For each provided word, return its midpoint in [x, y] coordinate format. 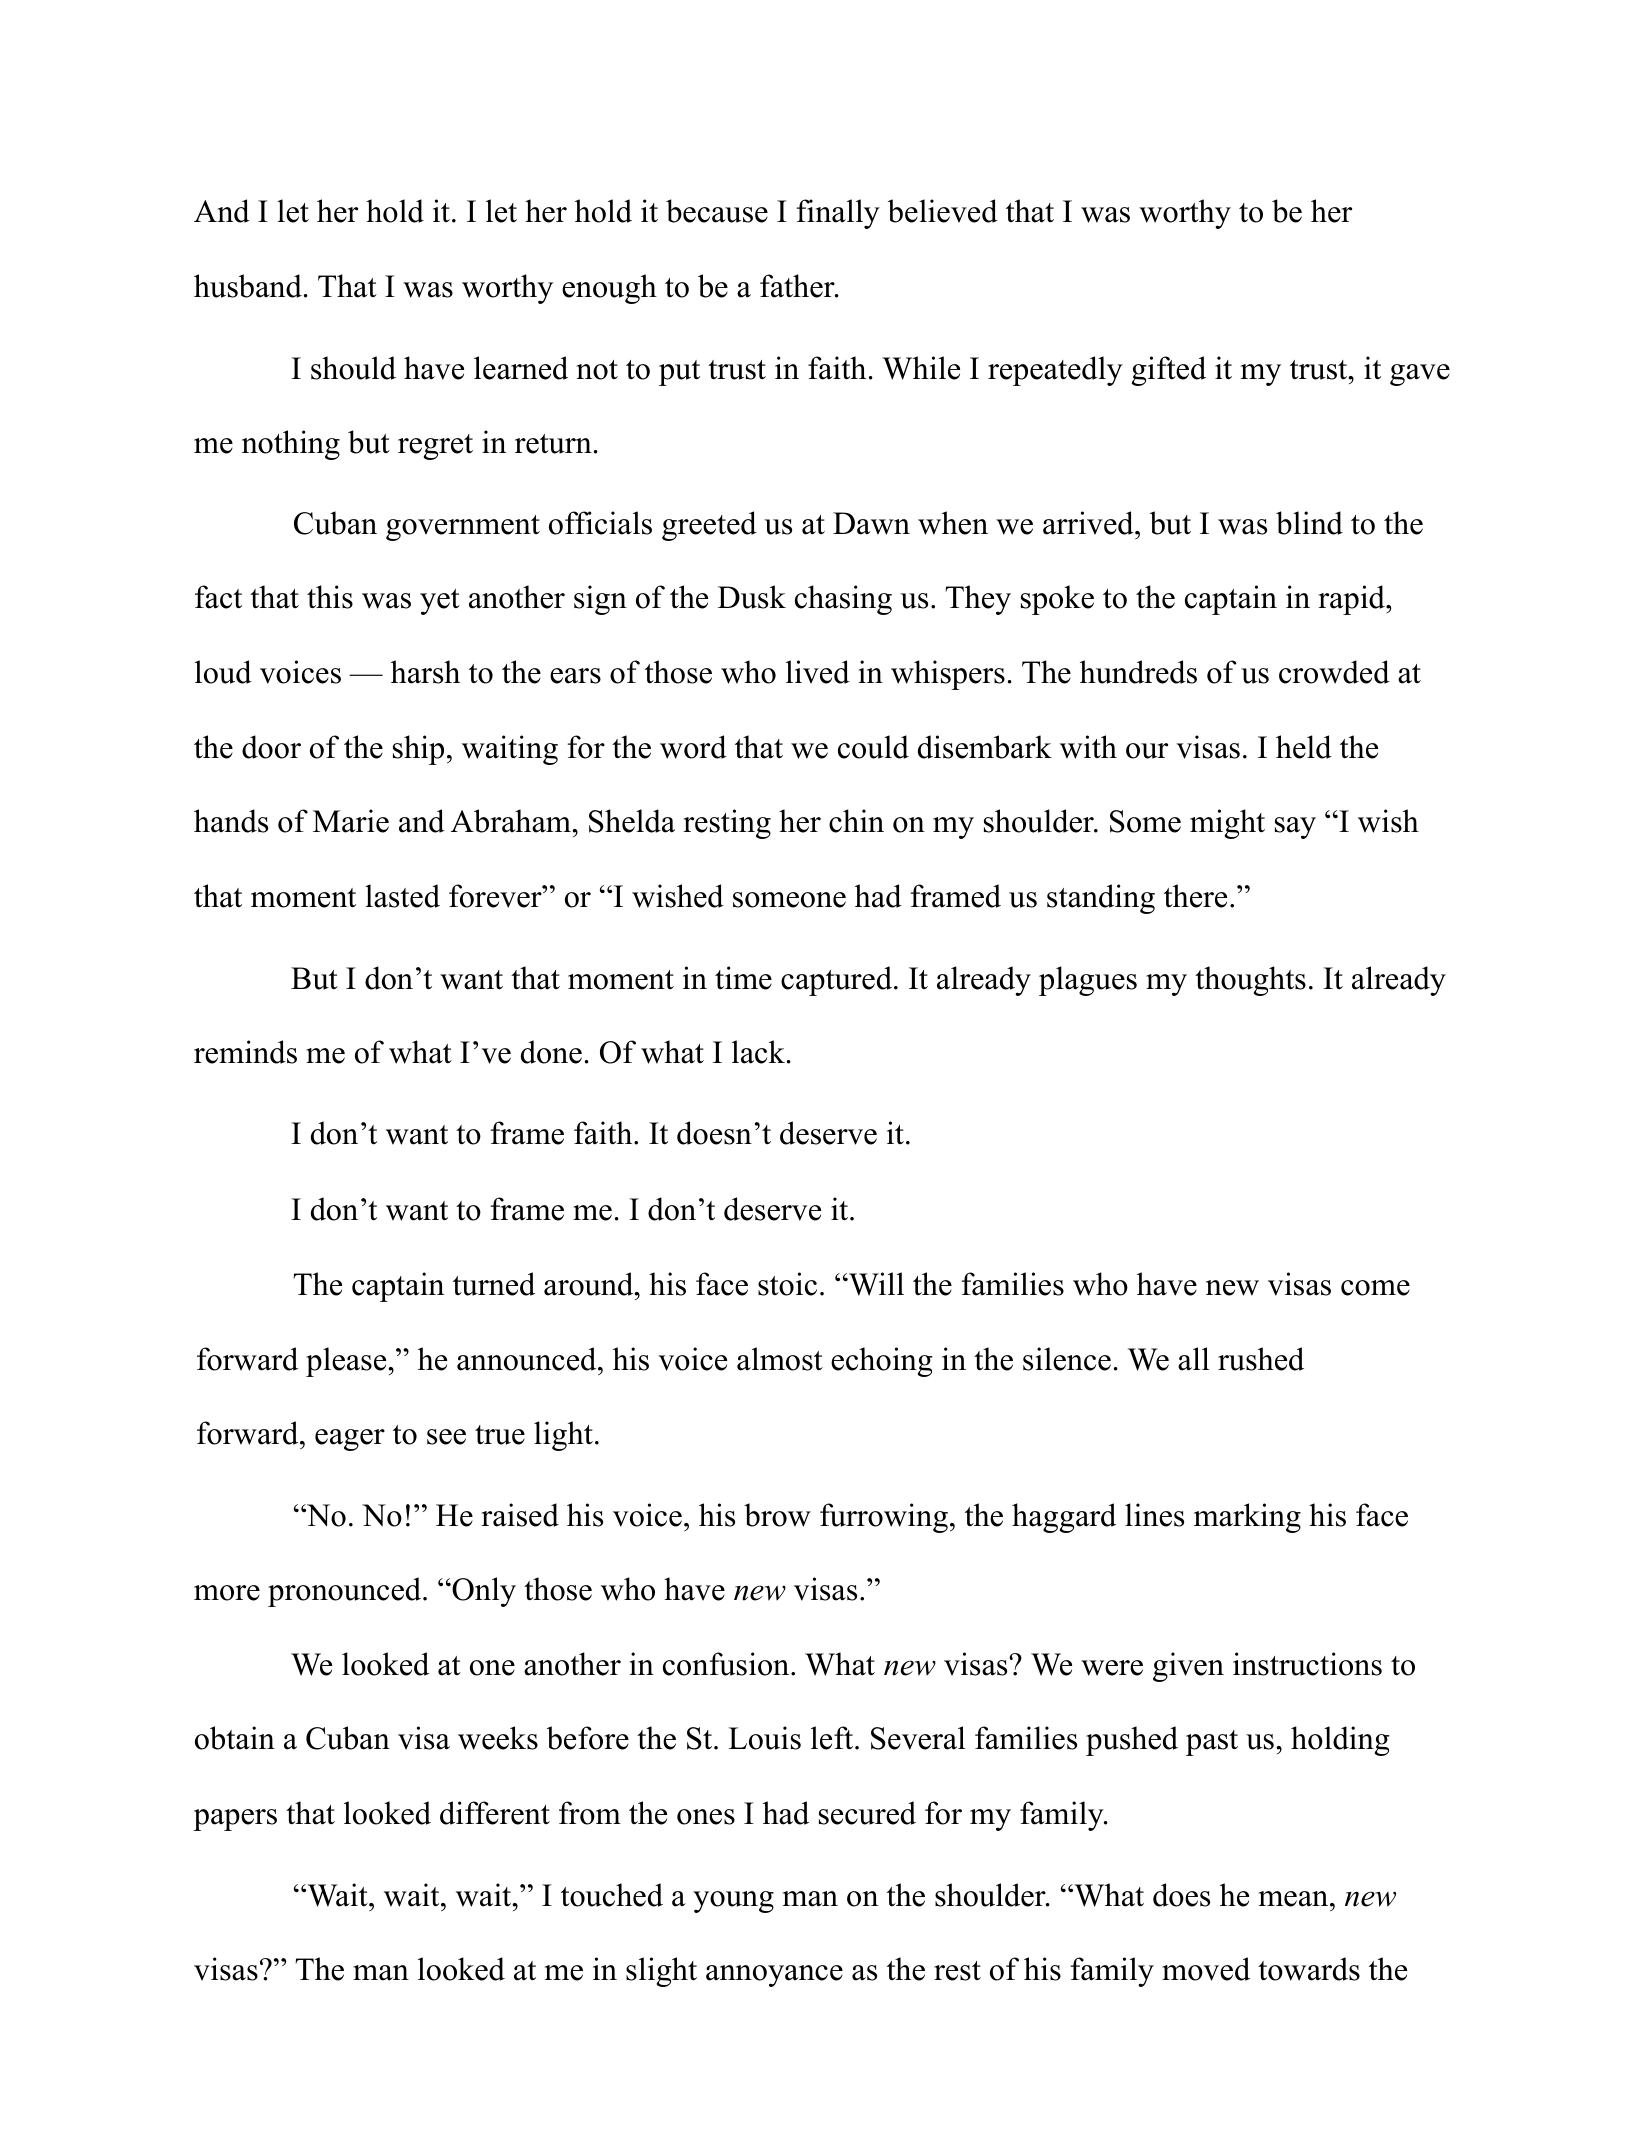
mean [1293, 1899]
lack [758, 1052]
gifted [1169, 371]
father [798, 286]
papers [235, 1820]
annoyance [774, 1976]
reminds [245, 1052]
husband [248, 286]
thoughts [1250, 981]
